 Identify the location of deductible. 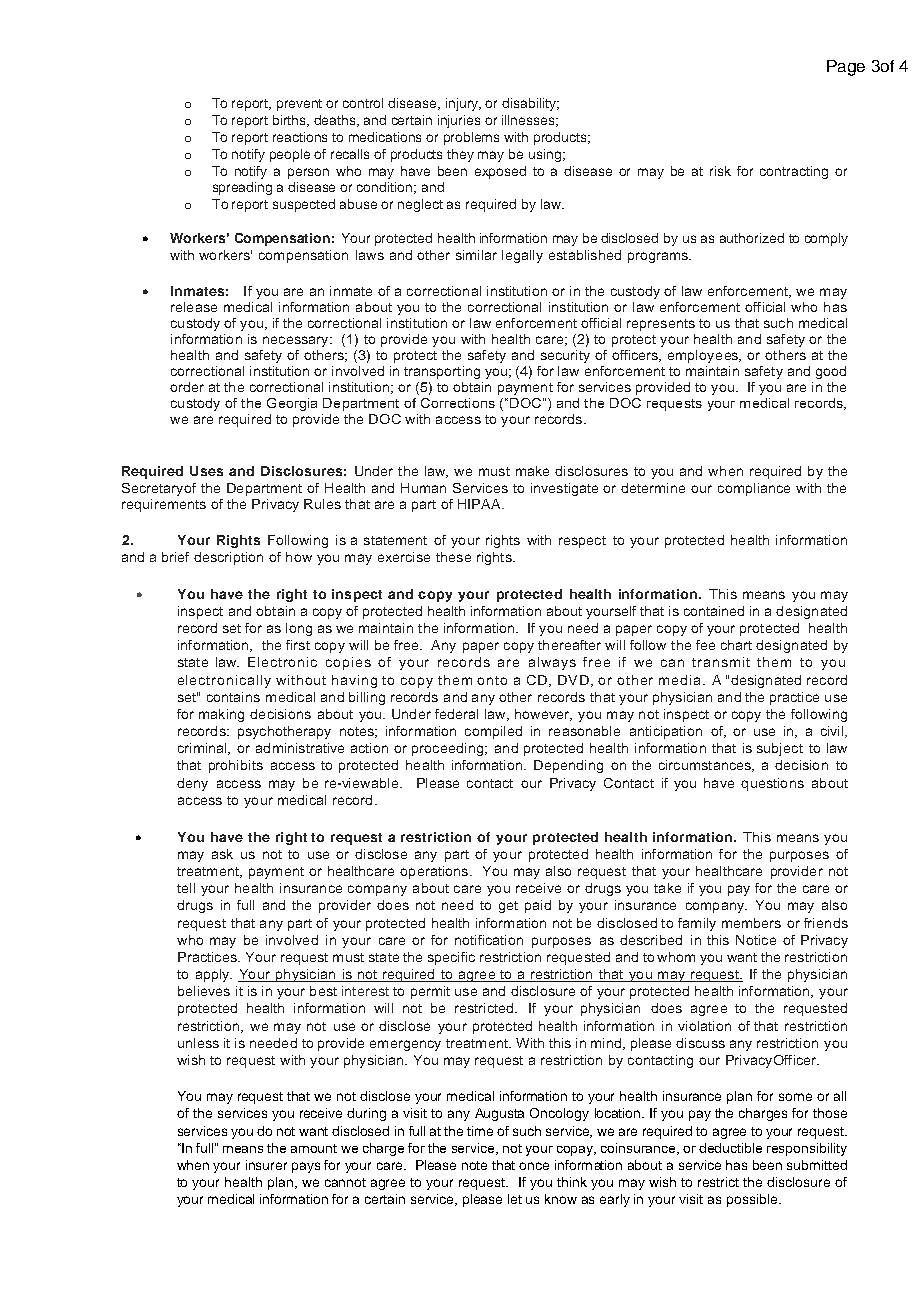
(730, 1148).
